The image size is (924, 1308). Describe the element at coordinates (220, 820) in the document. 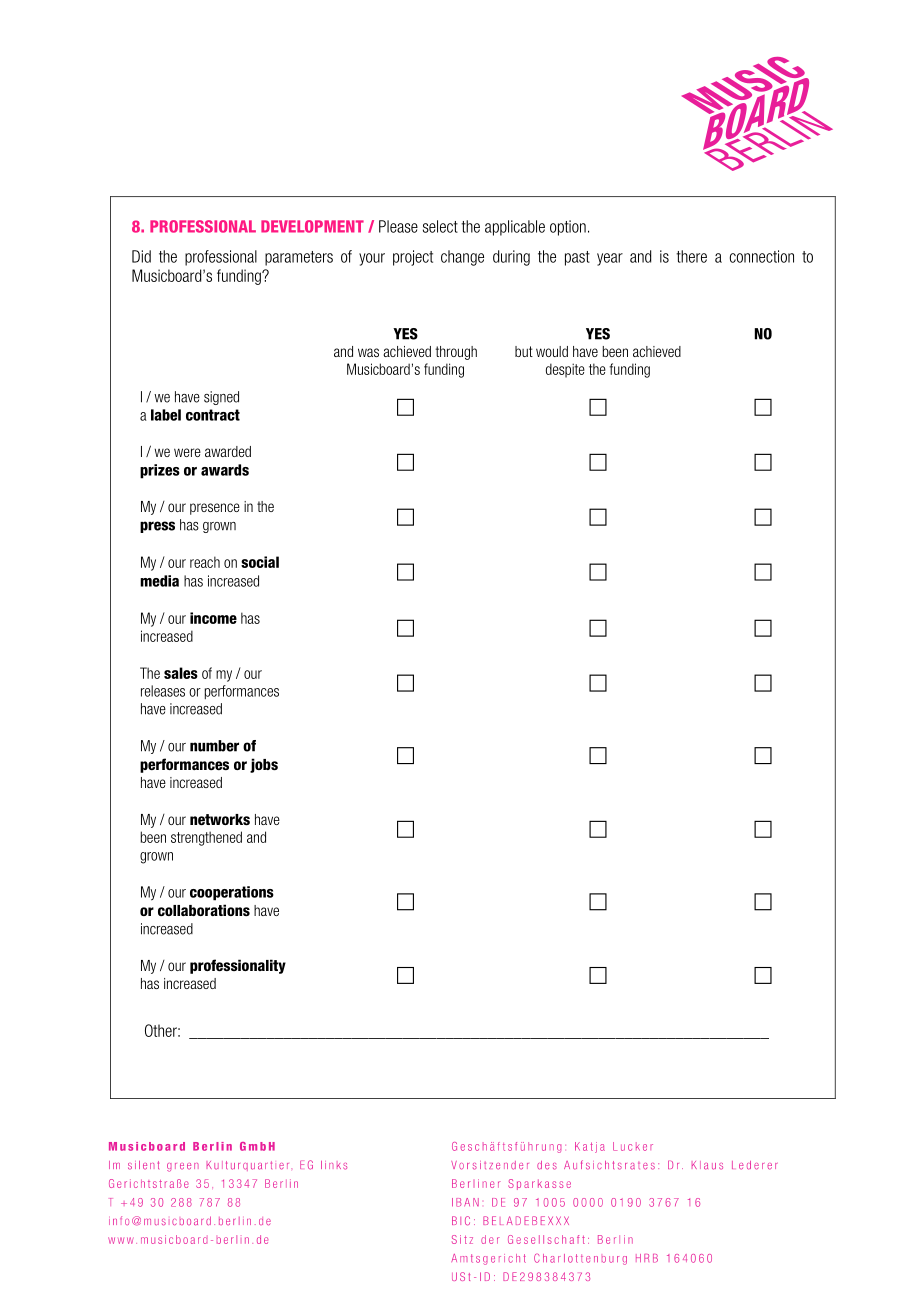

I see `networks` at that location.
